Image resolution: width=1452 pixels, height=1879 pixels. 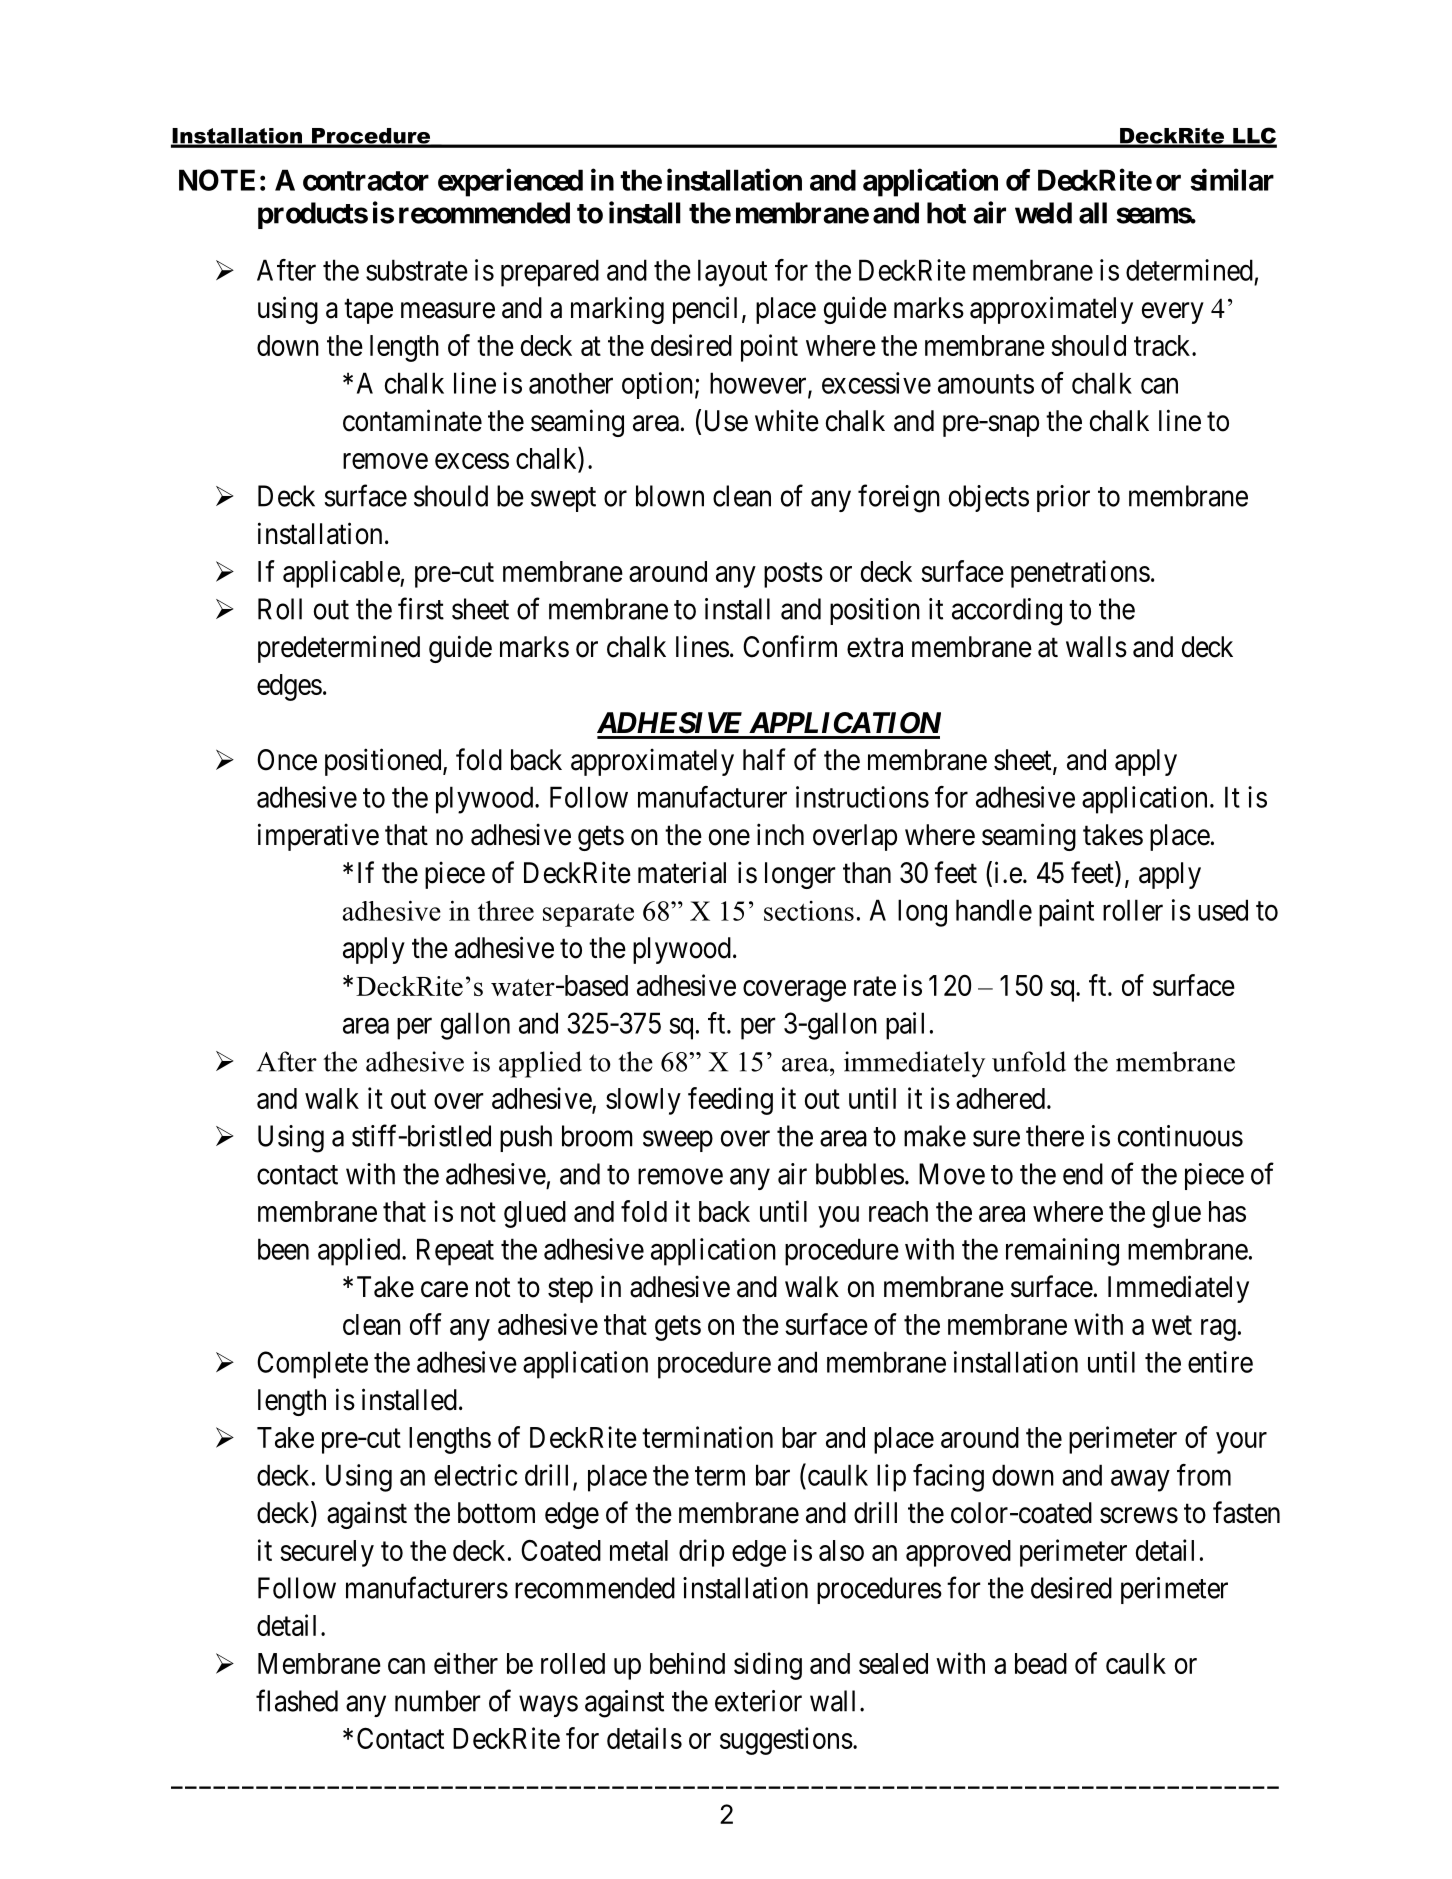 I want to click on sections, so click(x=809, y=911).
